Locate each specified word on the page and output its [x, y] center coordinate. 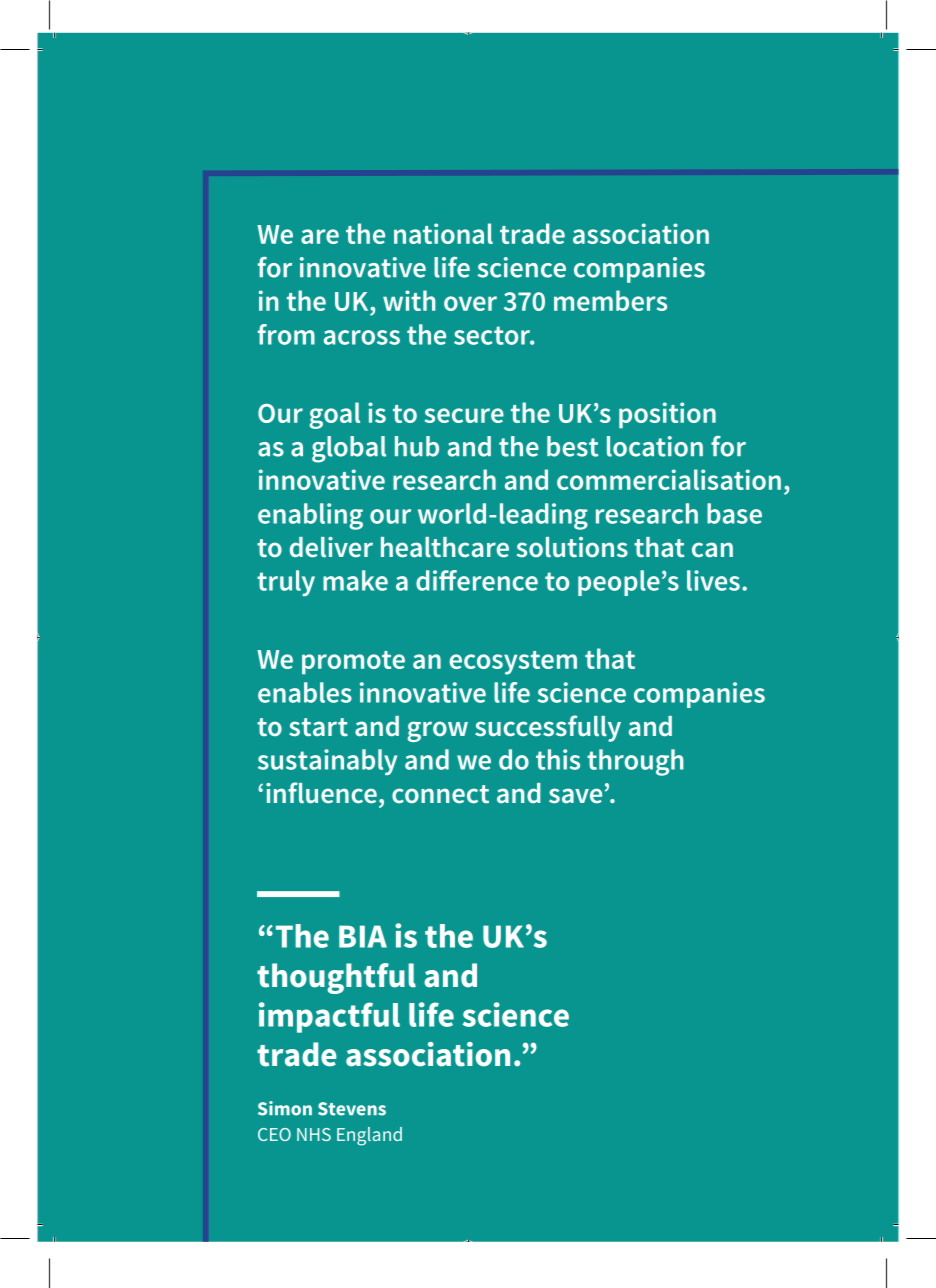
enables [305, 692]
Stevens [352, 1109]
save [575, 796]
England [369, 1136]
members [610, 300]
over [470, 303]
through [635, 762]
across [362, 337]
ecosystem [513, 663]
